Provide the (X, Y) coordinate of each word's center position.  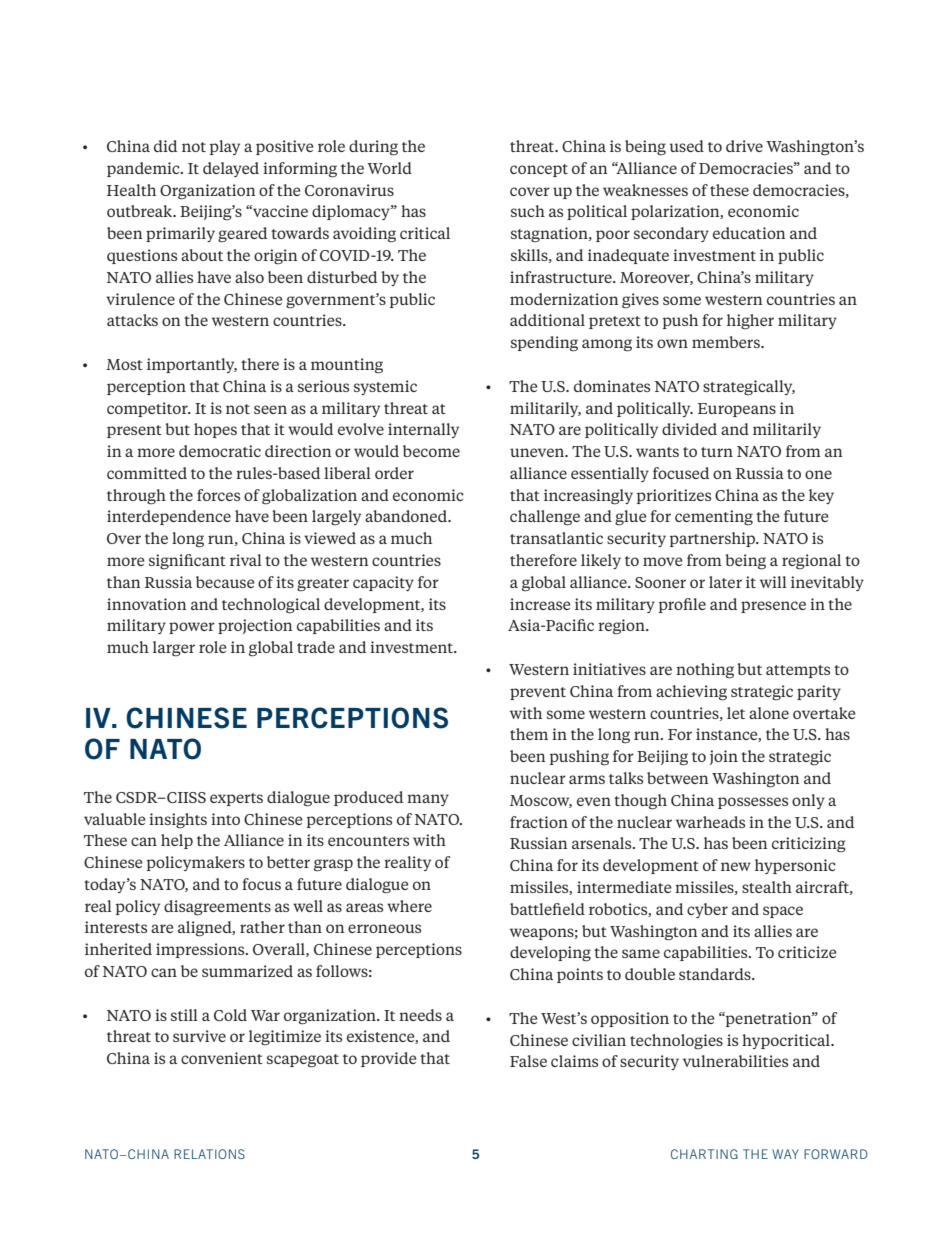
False (528, 1061)
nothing (705, 671)
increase (540, 604)
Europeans (737, 410)
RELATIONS (209, 1154)
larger (174, 649)
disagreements (217, 908)
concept (539, 170)
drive (744, 146)
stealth (767, 887)
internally (423, 430)
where (409, 906)
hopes (215, 430)
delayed (231, 169)
